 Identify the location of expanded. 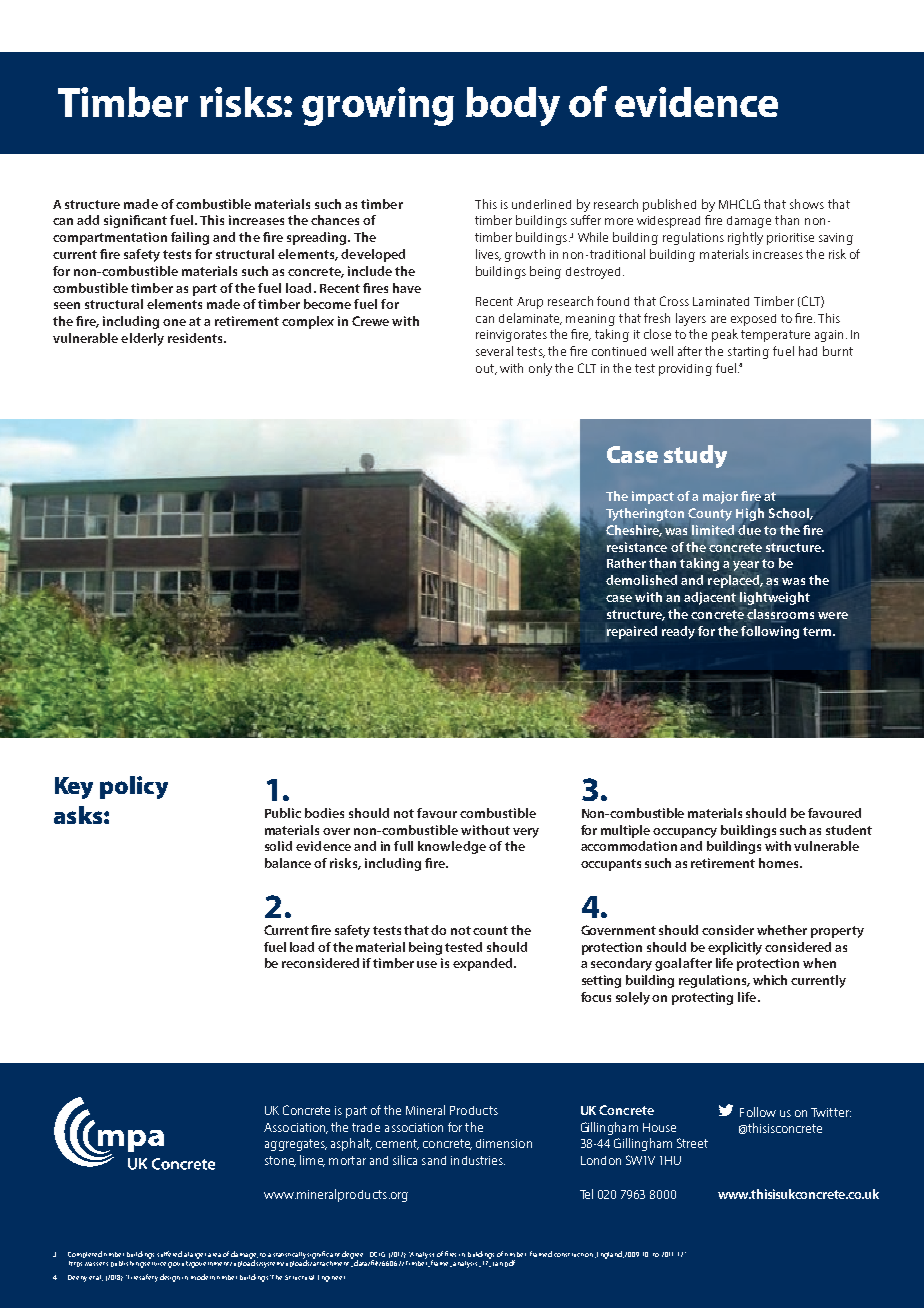
(484, 964).
